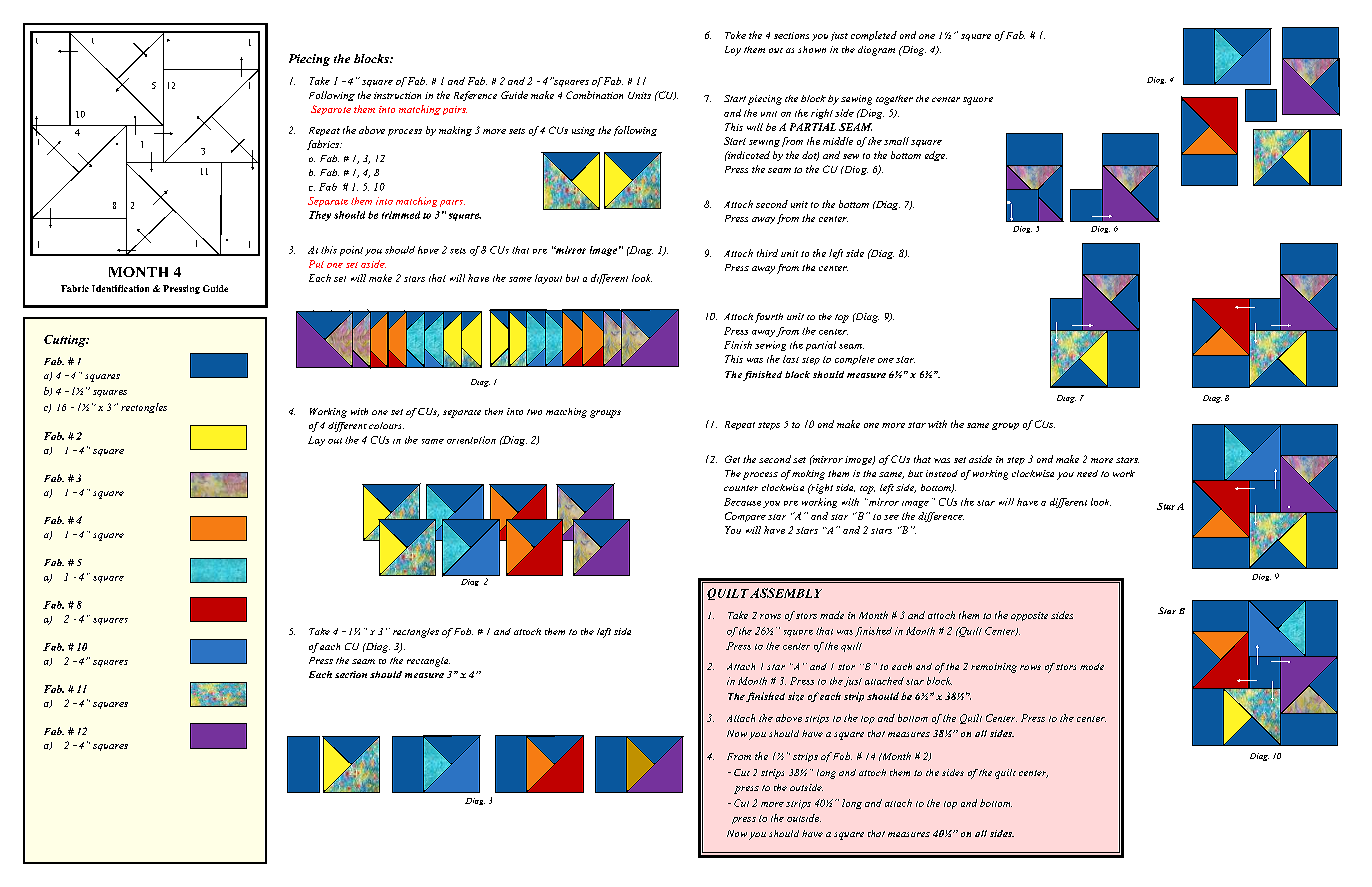 Image resolution: width=1372 pixels, height=887 pixels. Describe the element at coordinates (320, 216) in the image. I see `They` at that location.
